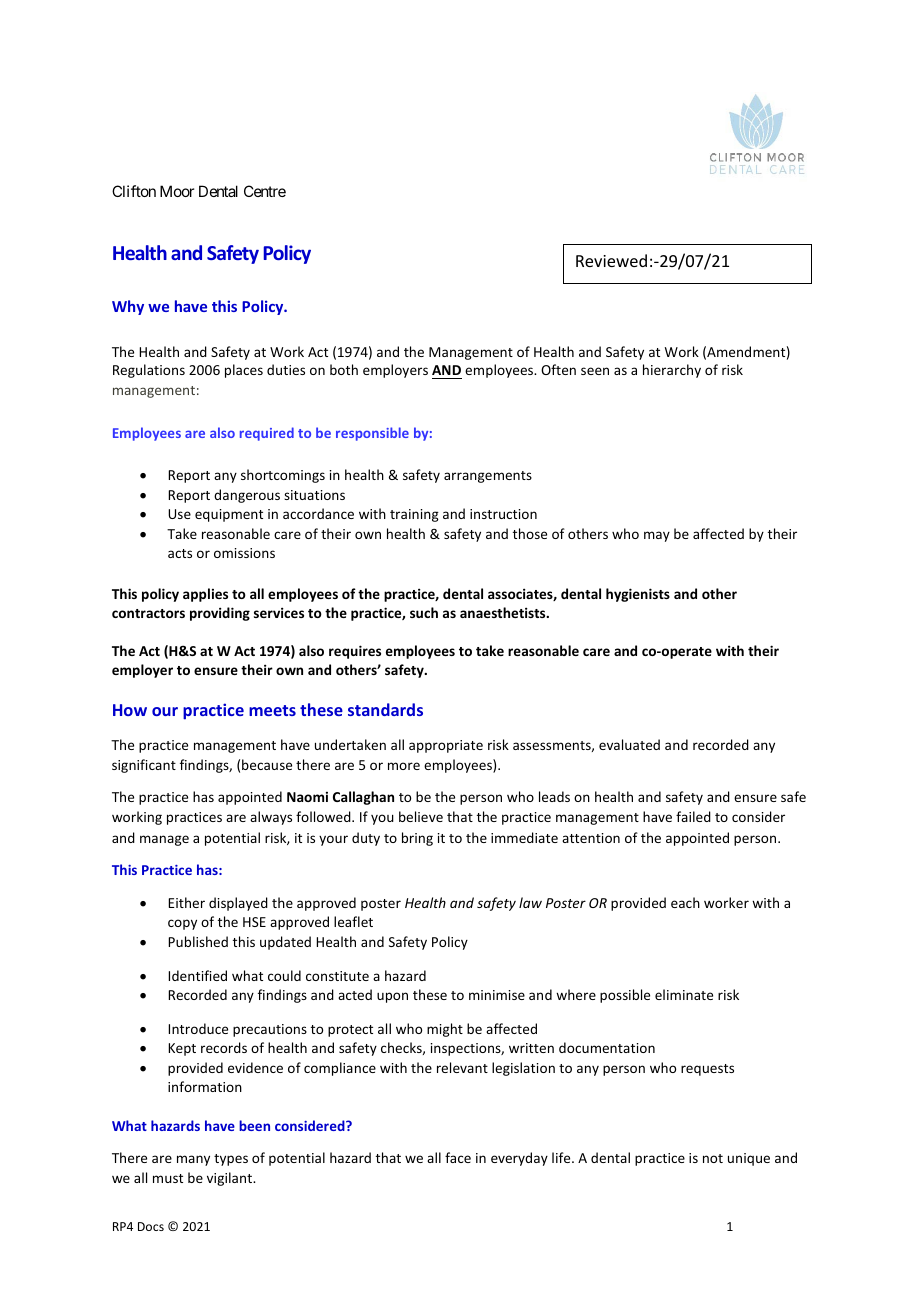 This image has height=1308, width=924. I want to click on evaluated, so click(629, 744).
